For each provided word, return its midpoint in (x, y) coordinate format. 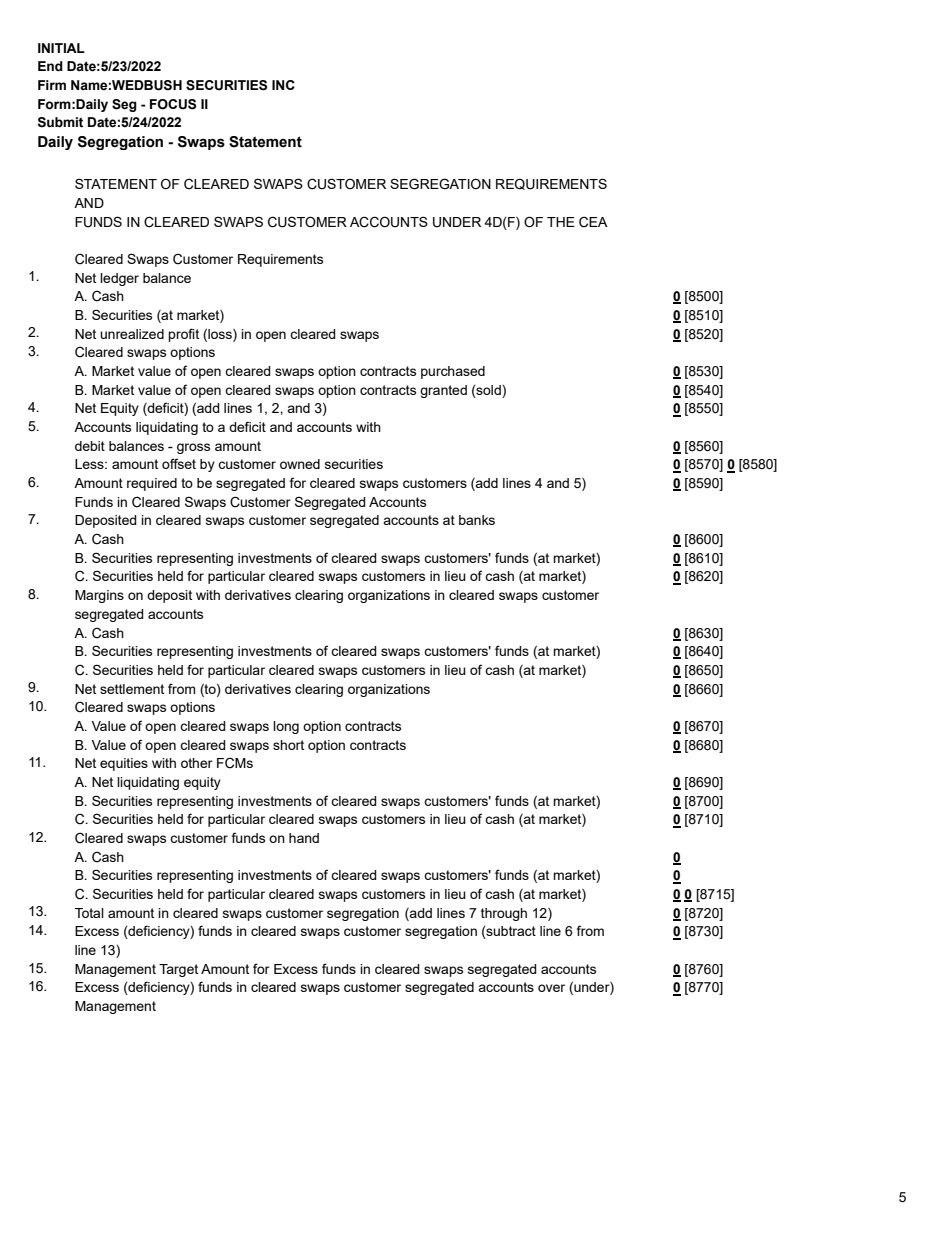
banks (477, 520)
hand (304, 838)
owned (300, 464)
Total (89, 913)
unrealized (132, 334)
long (286, 727)
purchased (453, 372)
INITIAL (61, 48)
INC (283, 85)
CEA (593, 222)
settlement (132, 689)
